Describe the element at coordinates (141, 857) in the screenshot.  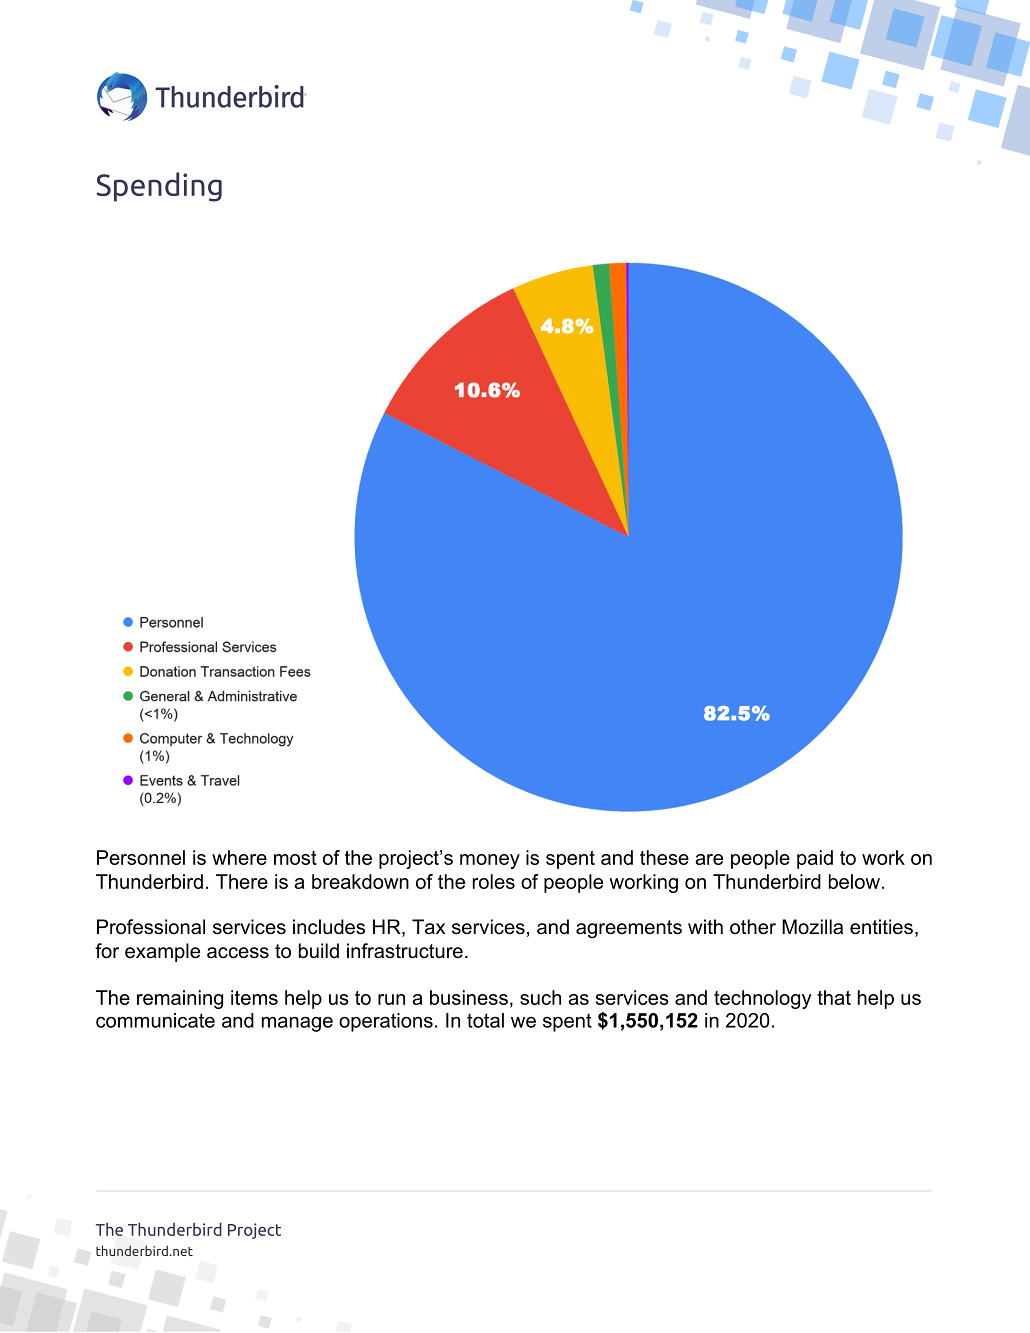
I see `Personnel` at that location.
